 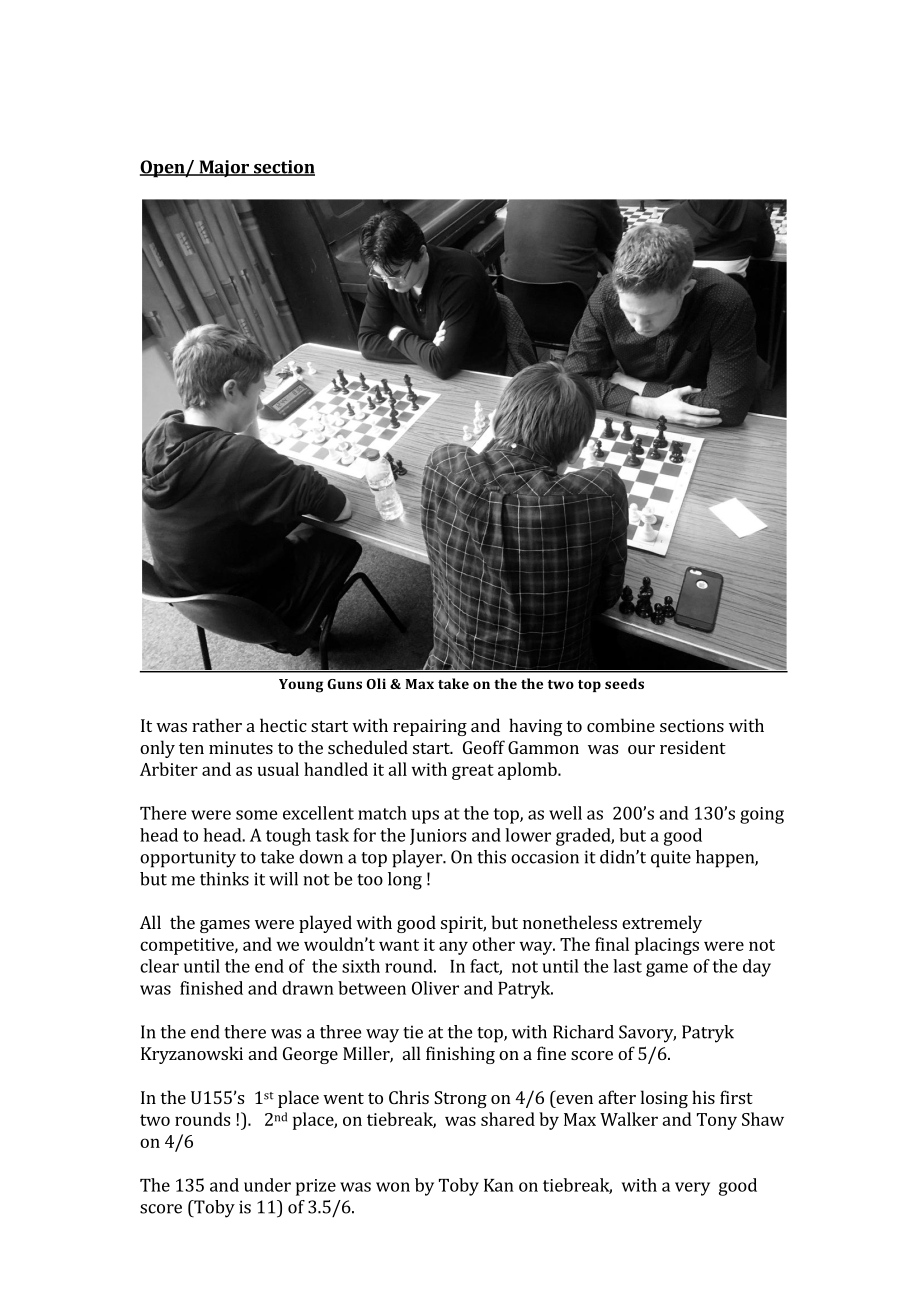 What do you see at coordinates (662, 924) in the document?
I see `extremely` at bounding box center [662, 924].
